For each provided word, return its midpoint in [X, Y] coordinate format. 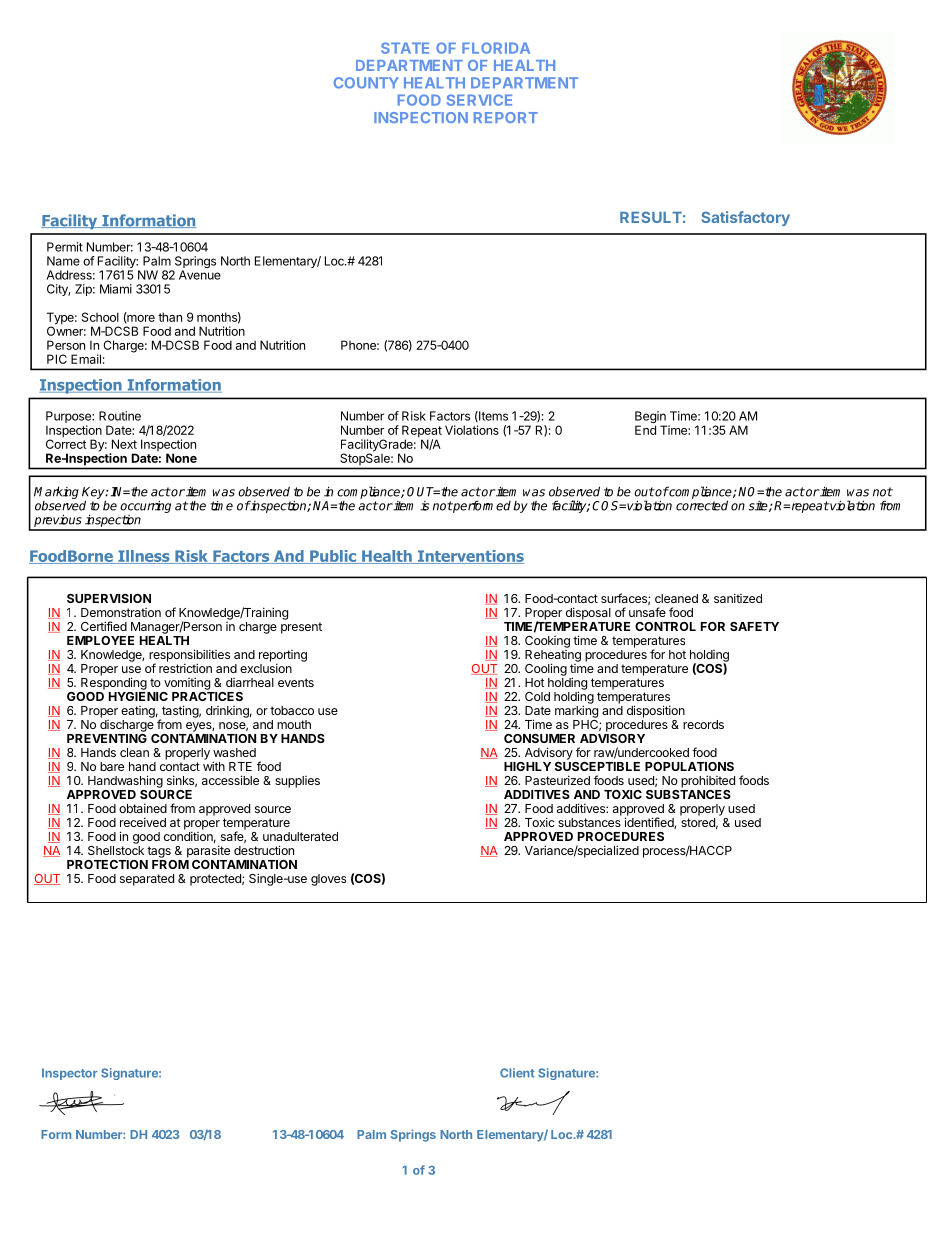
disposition [656, 711]
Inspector [69, 1074]
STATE [405, 48]
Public [333, 557]
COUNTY [366, 83]
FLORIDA [496, 48]
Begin [651, 418]
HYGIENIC [138, 695]
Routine [120, 416]
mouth [294, 724]
